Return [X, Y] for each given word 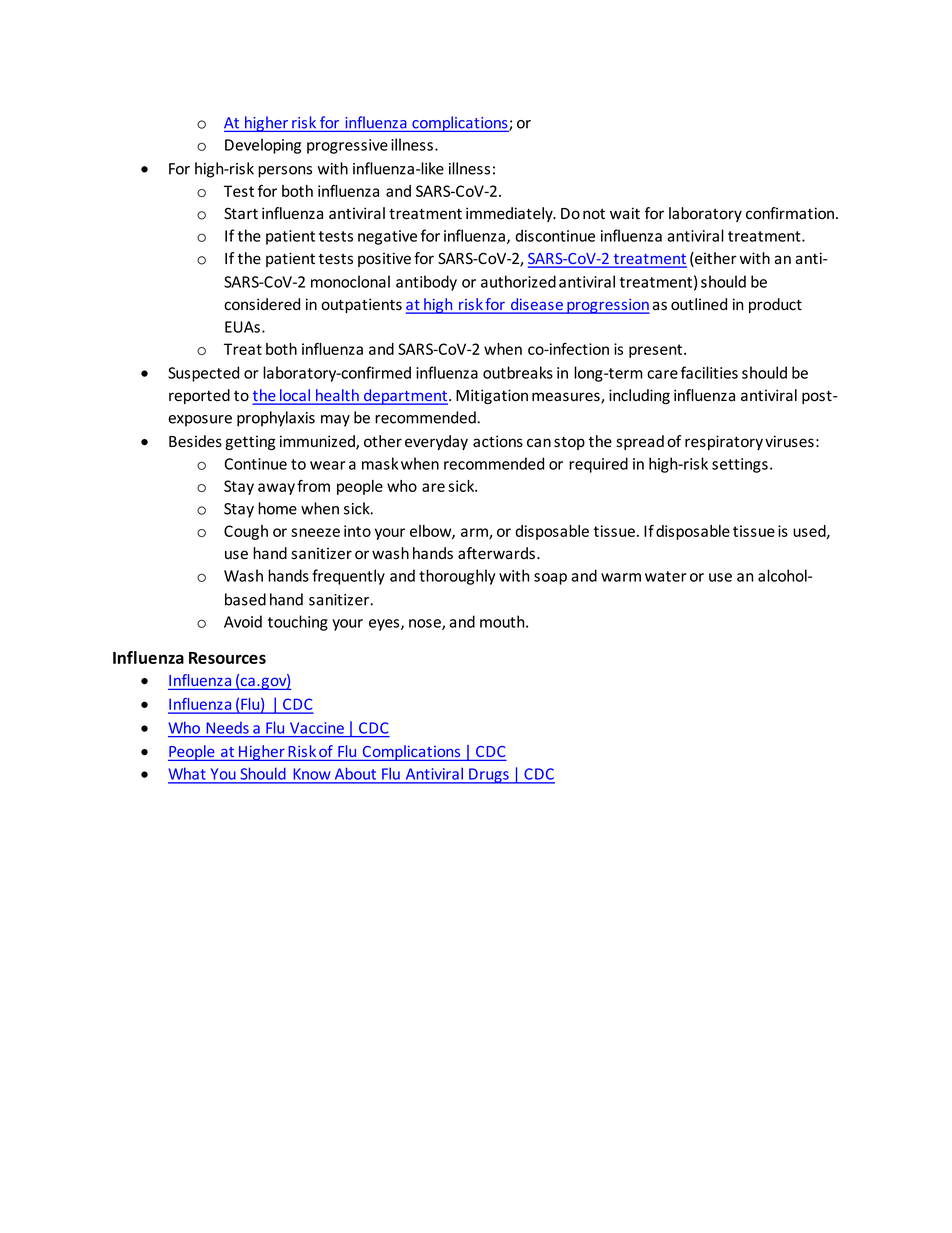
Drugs [489, 776]
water [666, 576]
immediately [510, 214]
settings [740, 465]
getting [250, 442]
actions [498, 441]
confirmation [791, 213]
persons [285, 172]
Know [312, 774]
